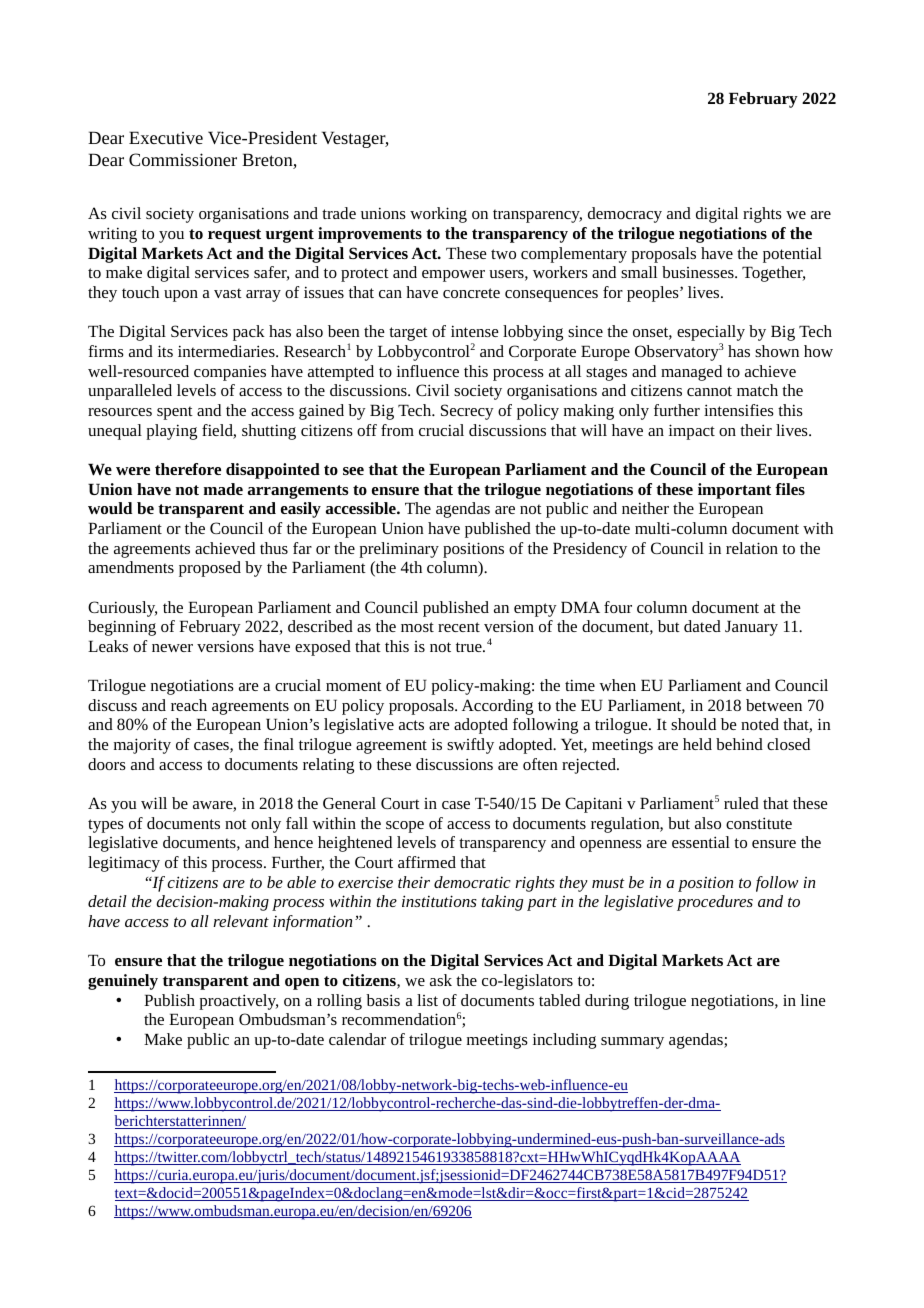 This screenshot has height=1308, width=924. Describe the element at coordinates (238, 1002) in the screenshot. I see `proactively` at that location.
